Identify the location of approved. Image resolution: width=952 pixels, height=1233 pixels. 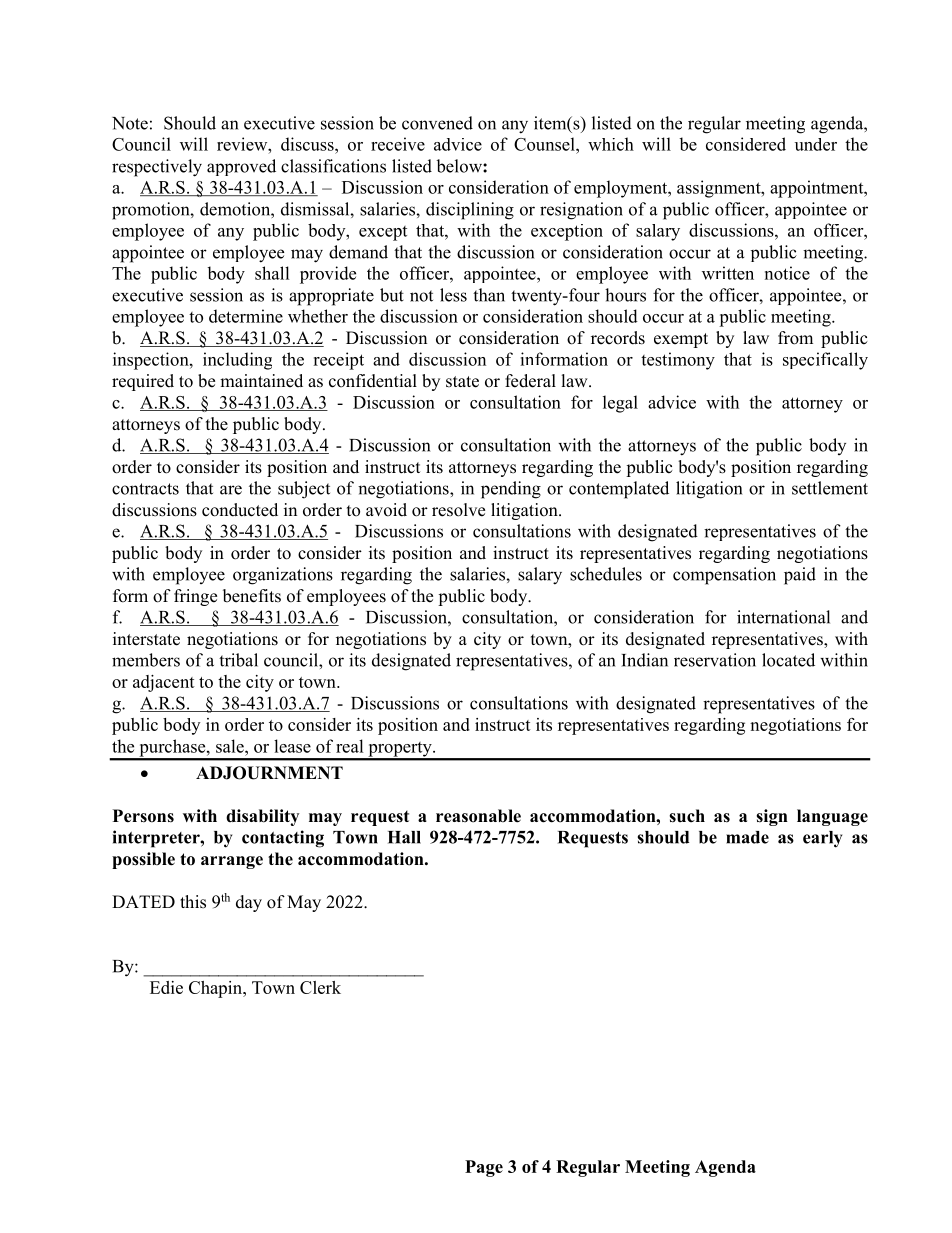
(241, 167).
